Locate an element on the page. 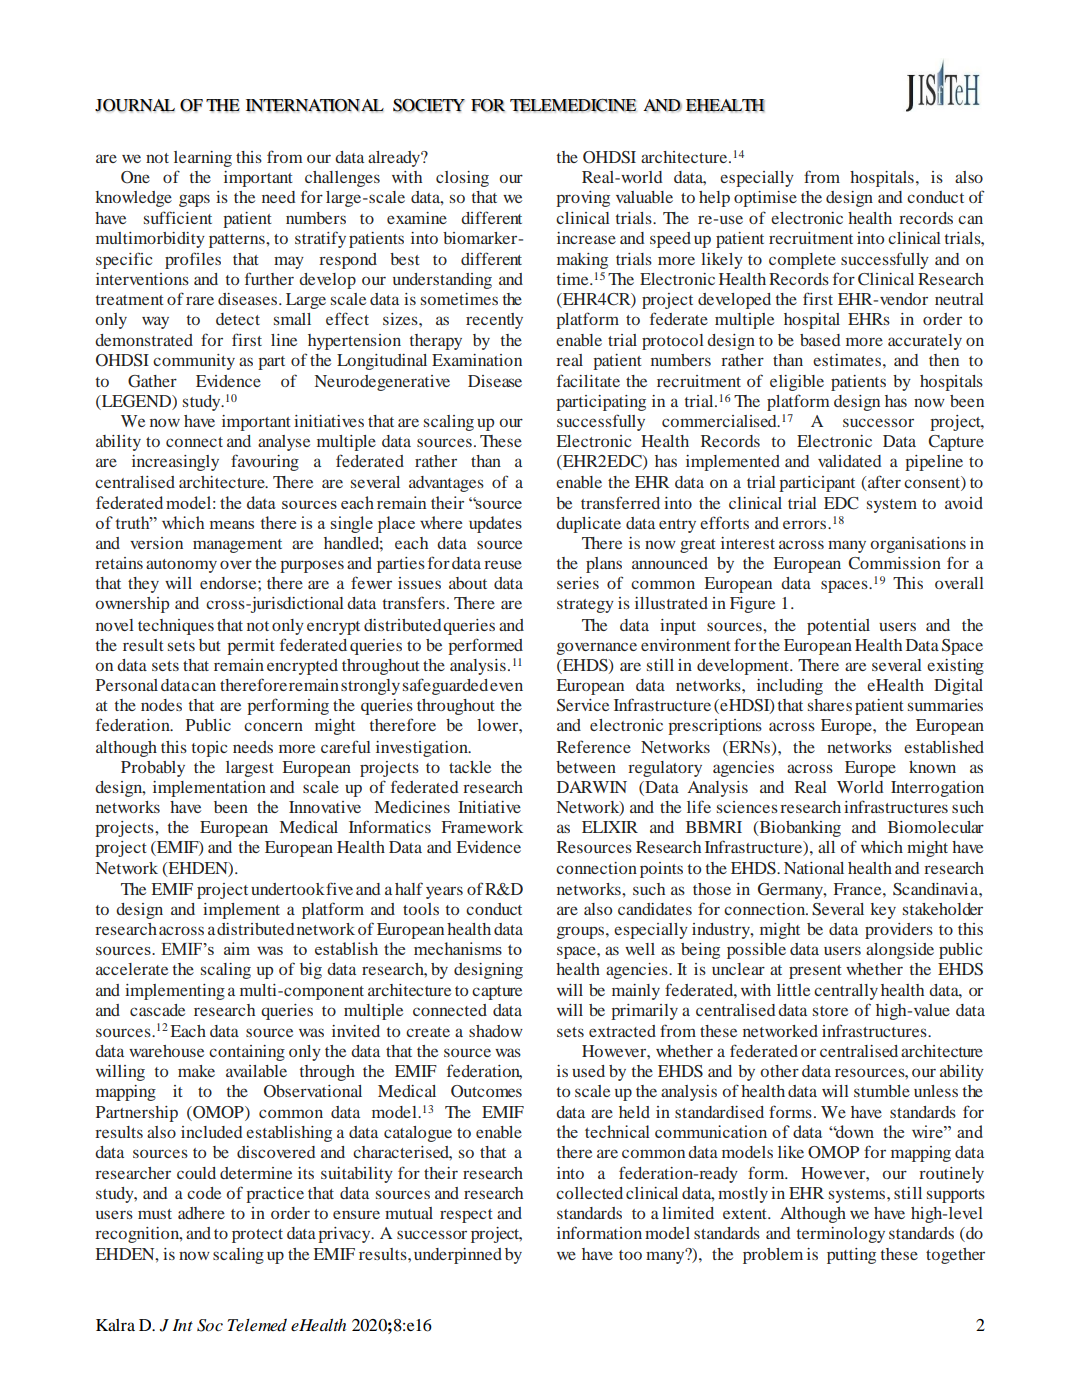 Image resolution: width=1080 pixels, height=1398 pixels. closing is located at coordinates (462, 179).
